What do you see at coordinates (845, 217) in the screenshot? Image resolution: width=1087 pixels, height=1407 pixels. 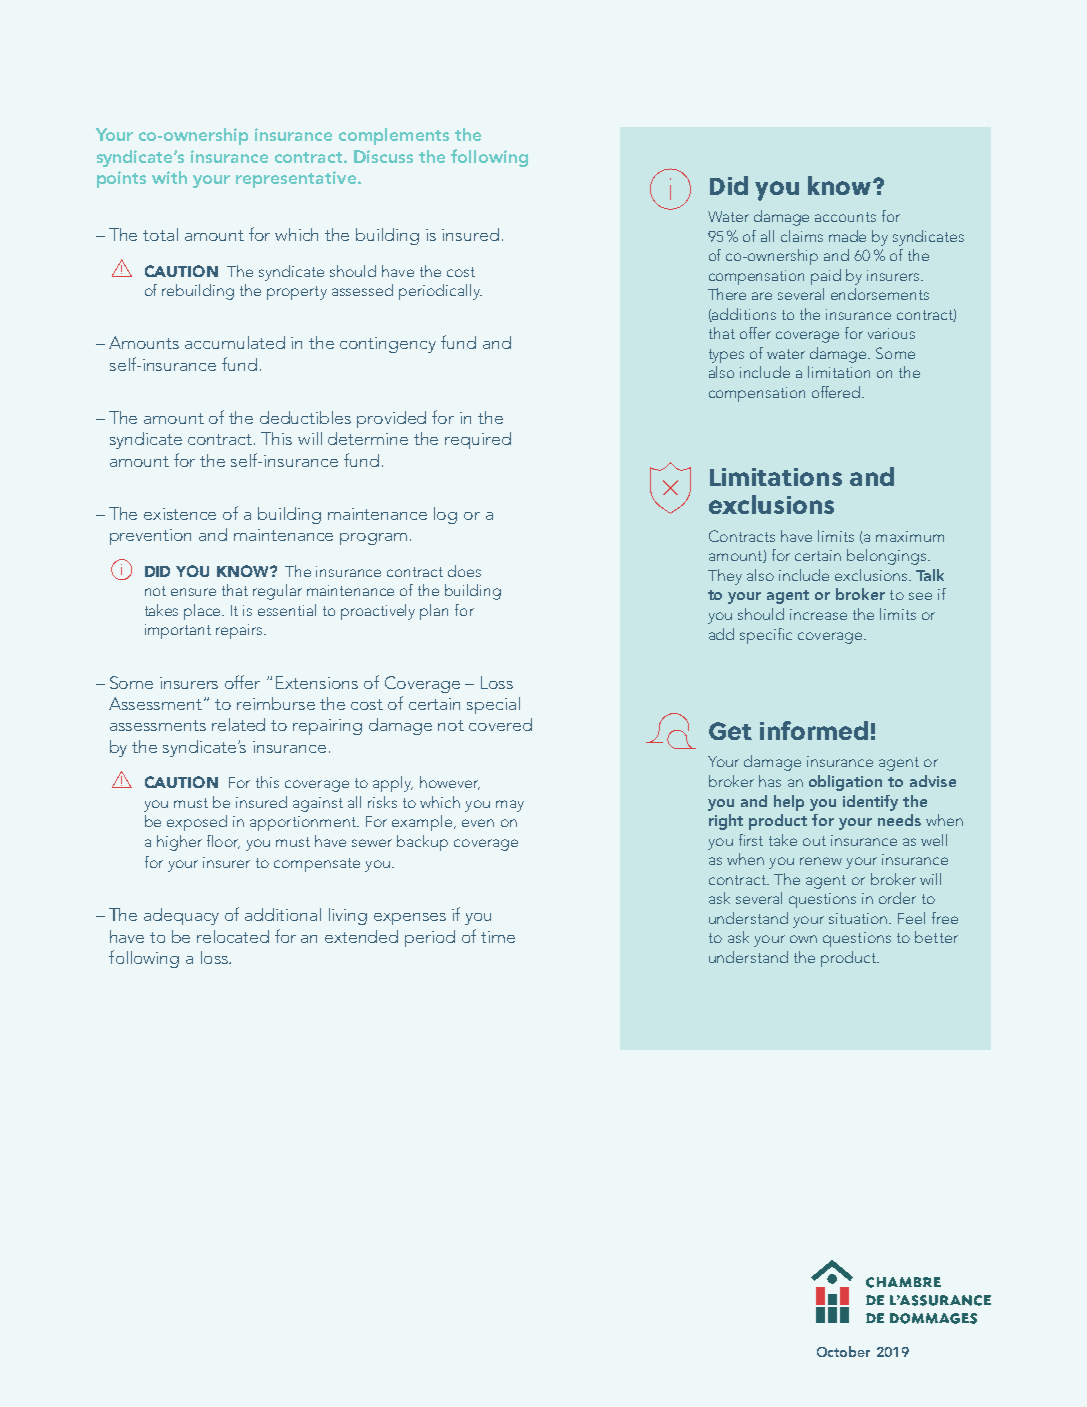 I see `accounts` at bounding box center [845, 217].
